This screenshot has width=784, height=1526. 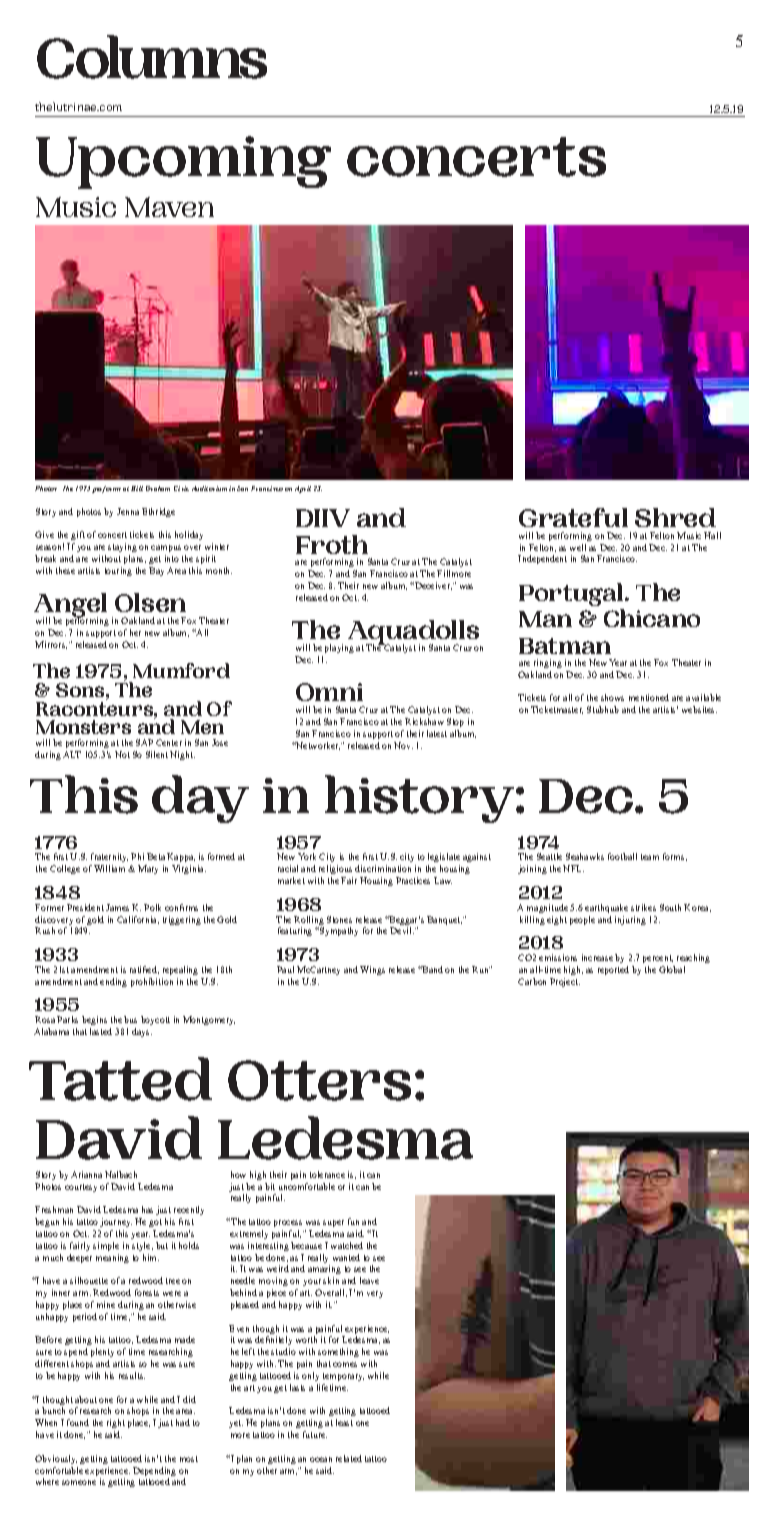 I want to click on Froth, so click(x=332, y=544).
